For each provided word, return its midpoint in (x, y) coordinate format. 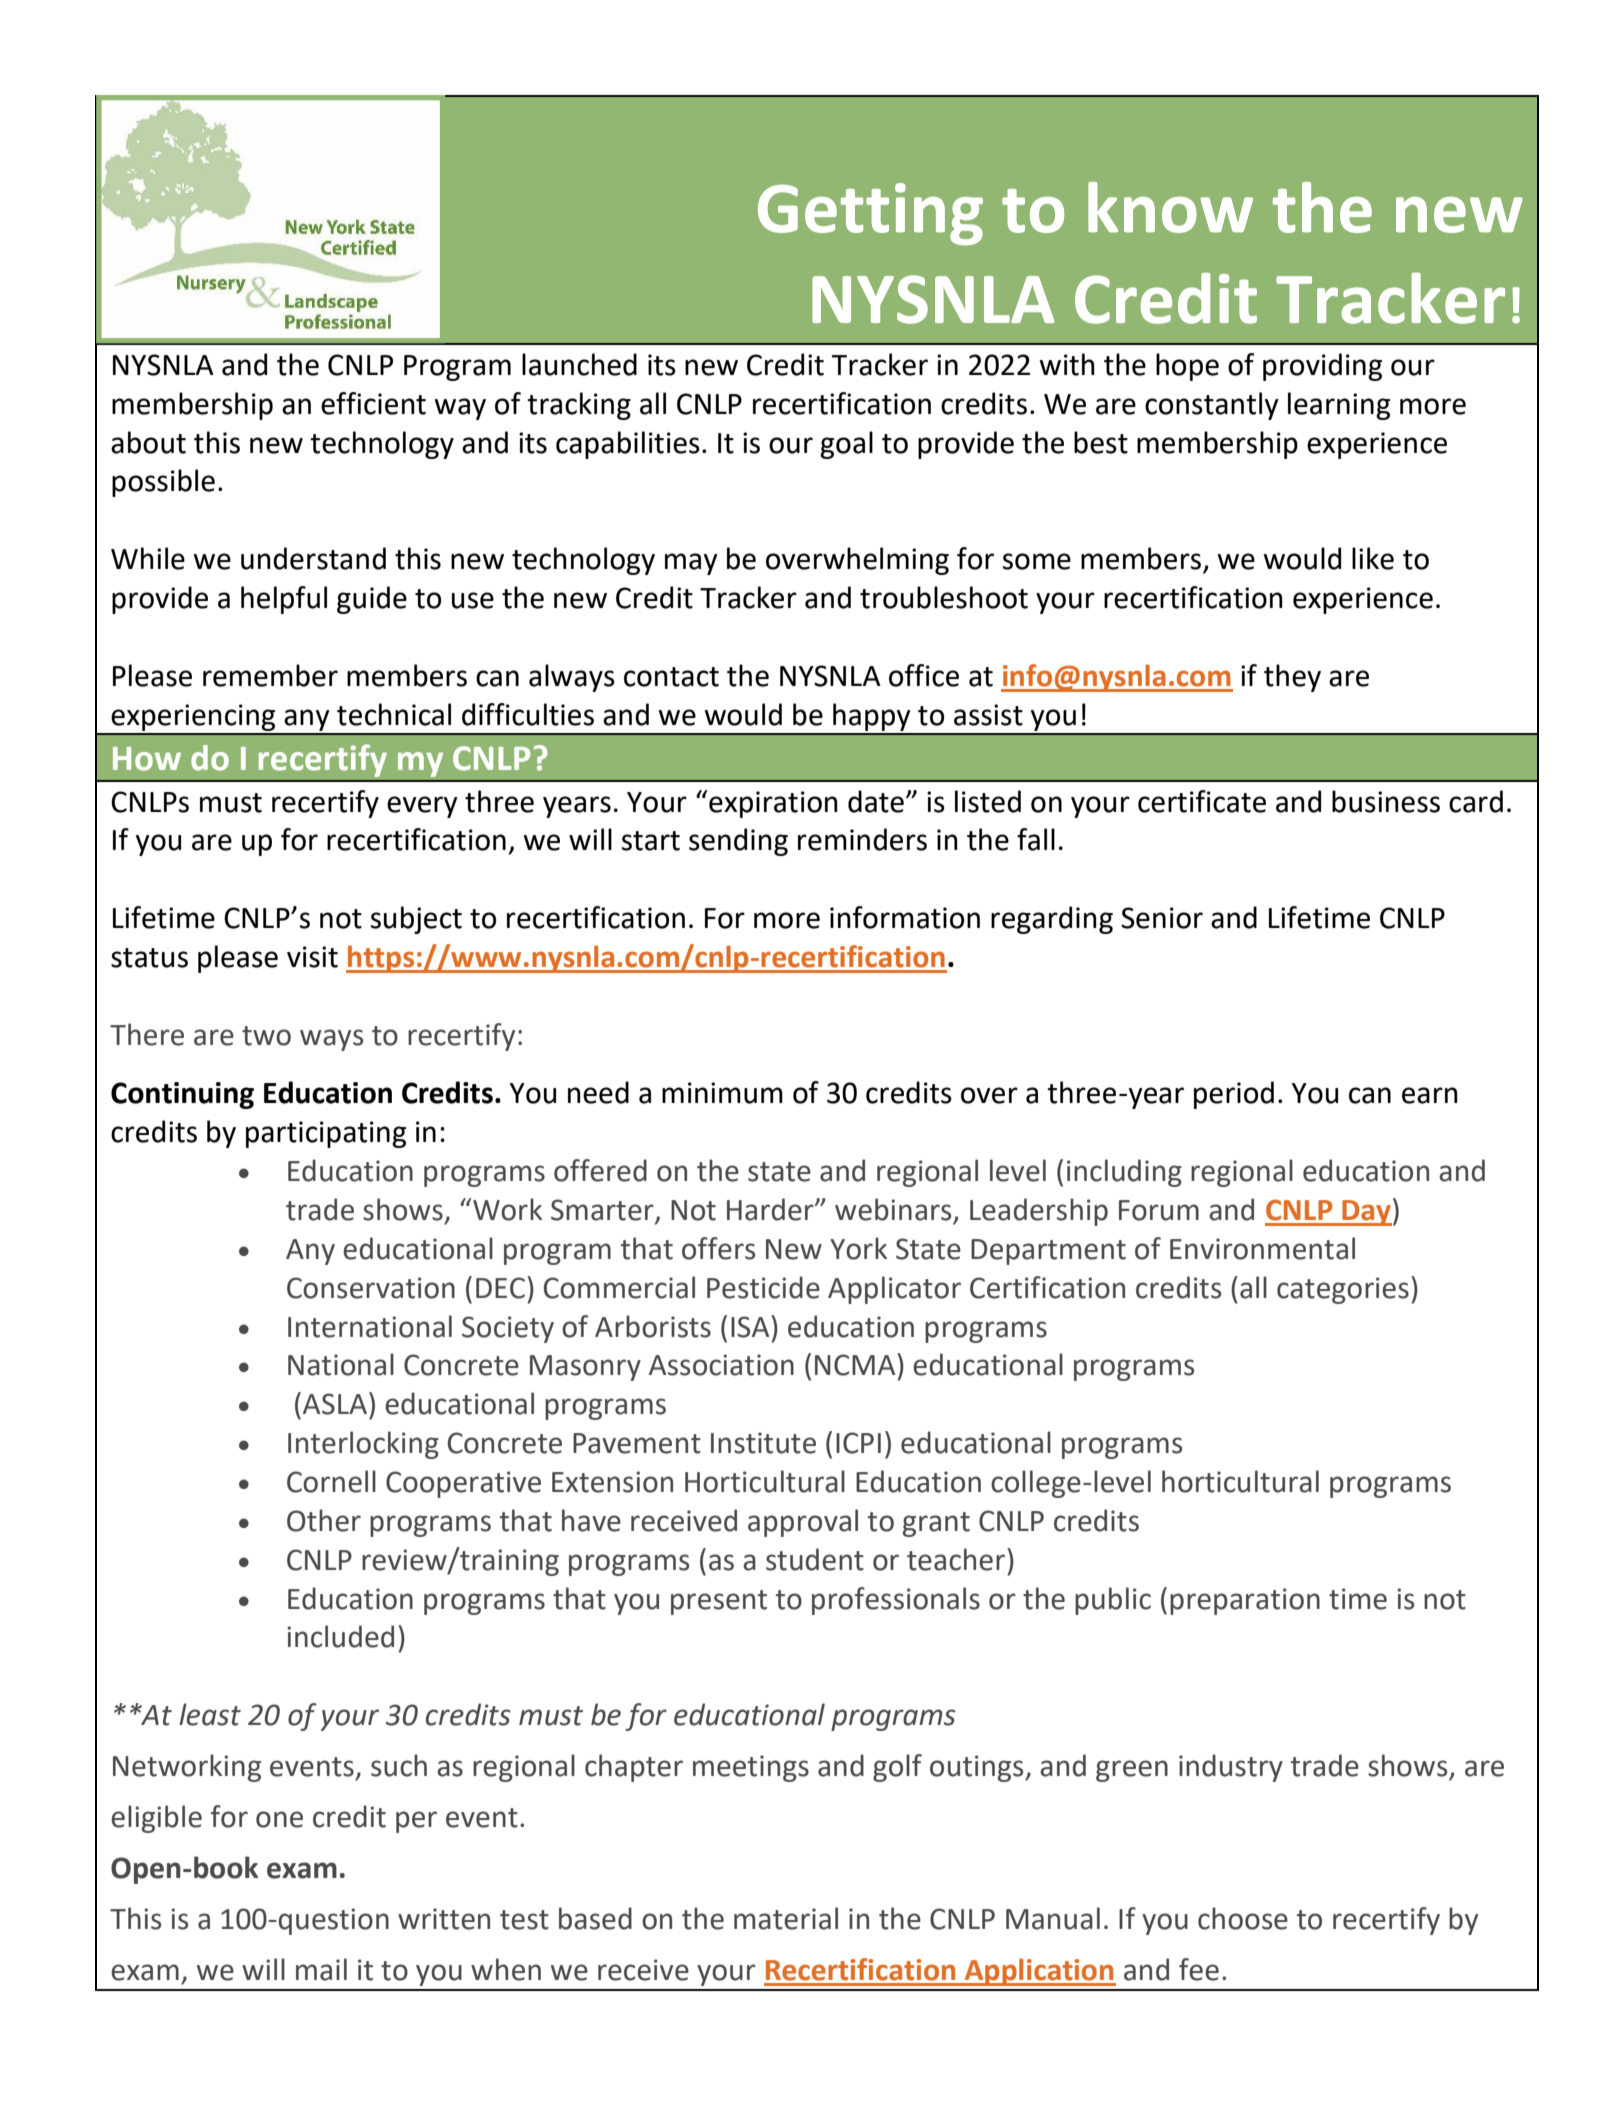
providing (1322, 367)
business (1386, 801)
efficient (373, 403)
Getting (870, 214)
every (422, 807)
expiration (772, 804)
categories (1343, 1290)
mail (321, 1969)
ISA (751, 1326)
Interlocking (363, 1445)
